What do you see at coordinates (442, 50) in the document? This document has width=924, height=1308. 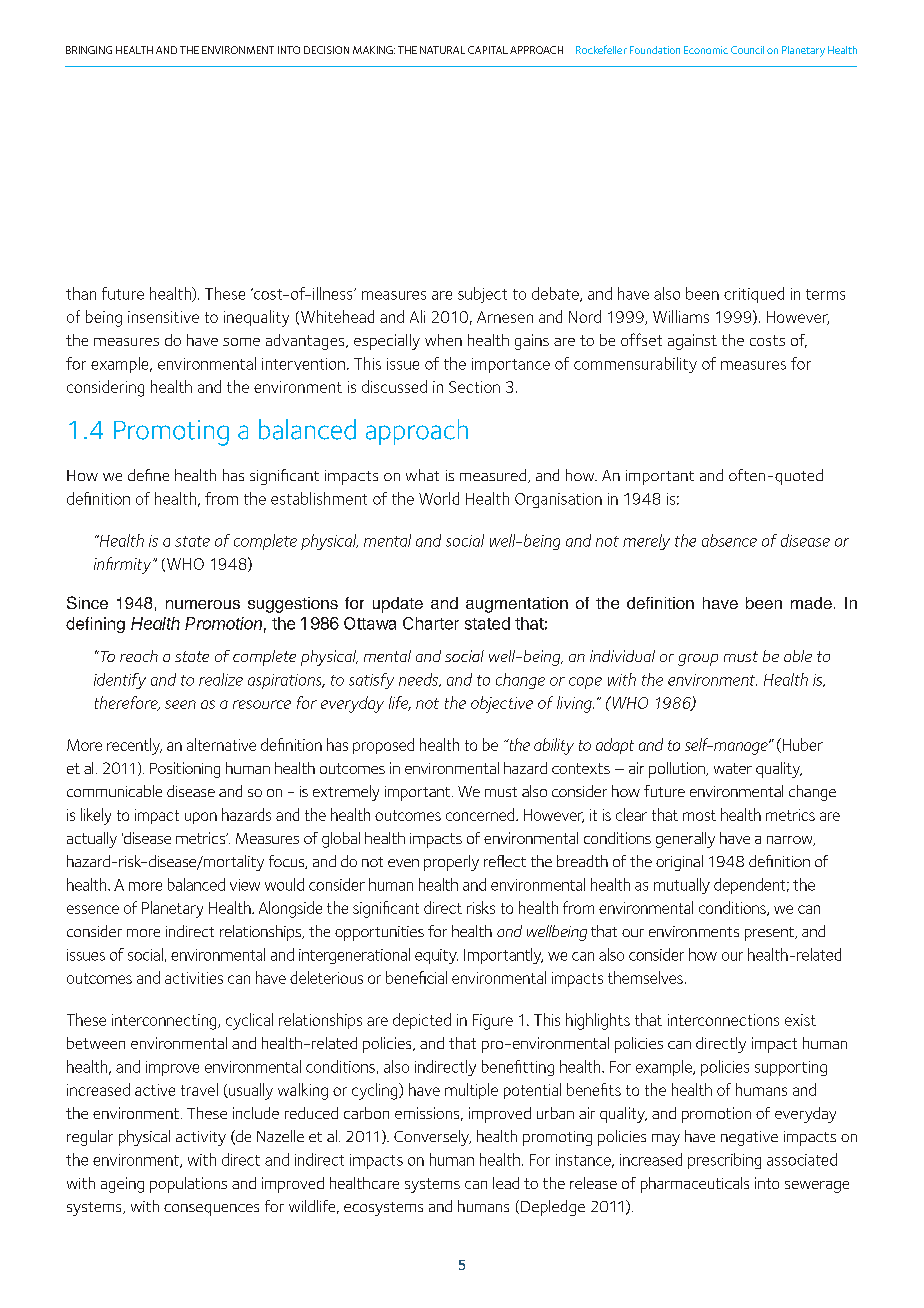 I see `NATURAL` at bounding box center [442, 50].
